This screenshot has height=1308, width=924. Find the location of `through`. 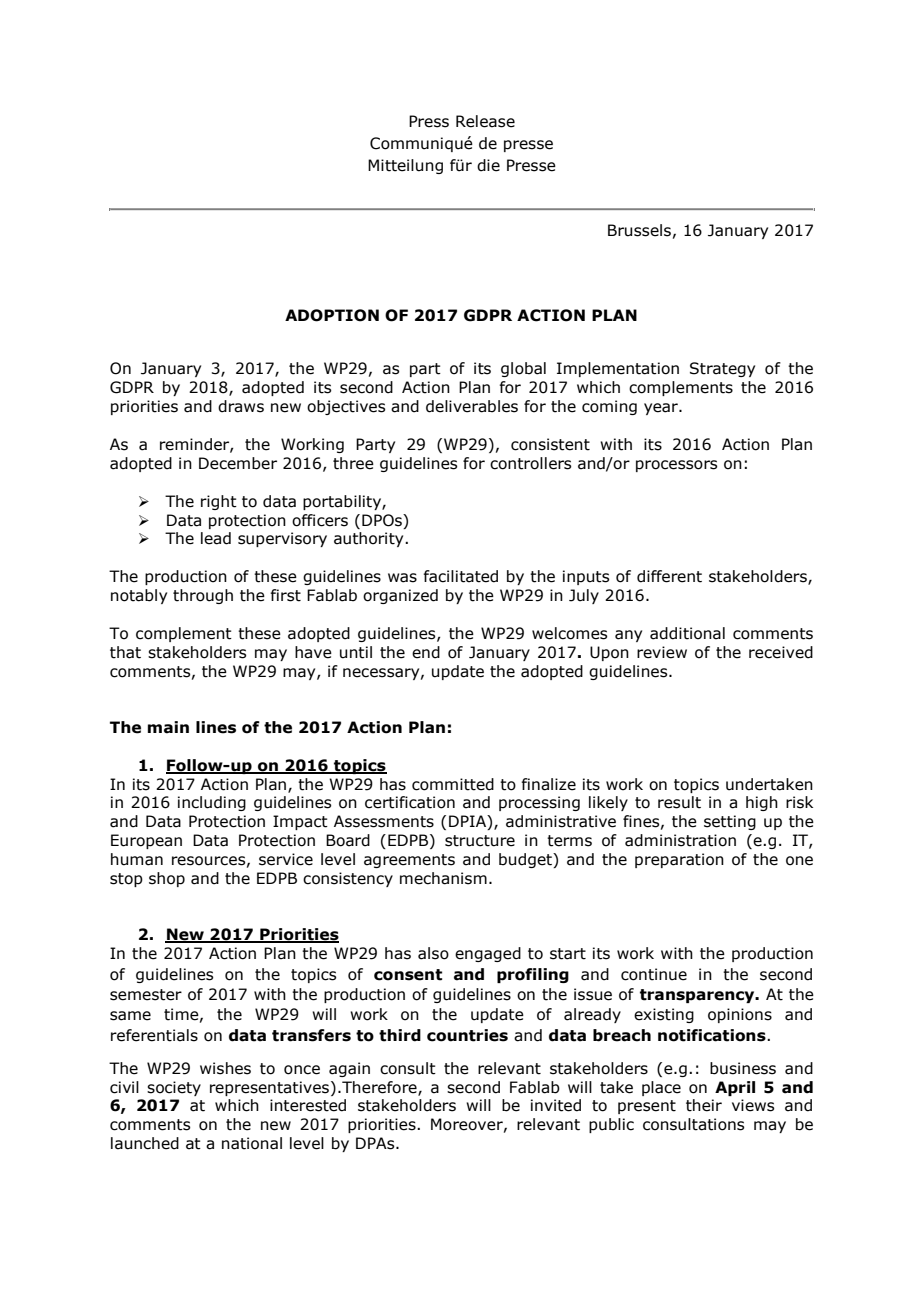

through is located at coordinates (203, 596).
